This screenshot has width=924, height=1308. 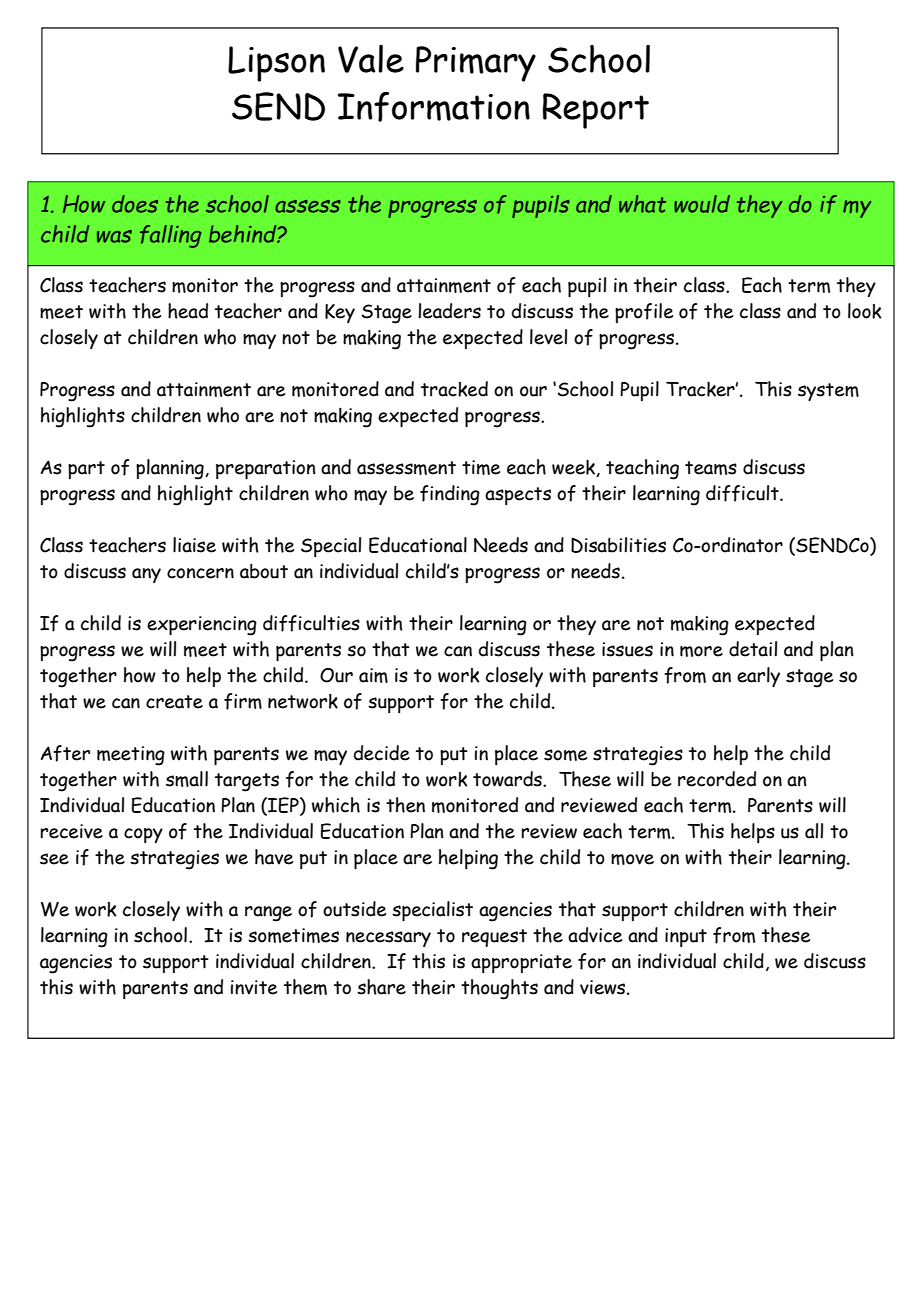 I want to click on finding, so click(x=450, y=495).
